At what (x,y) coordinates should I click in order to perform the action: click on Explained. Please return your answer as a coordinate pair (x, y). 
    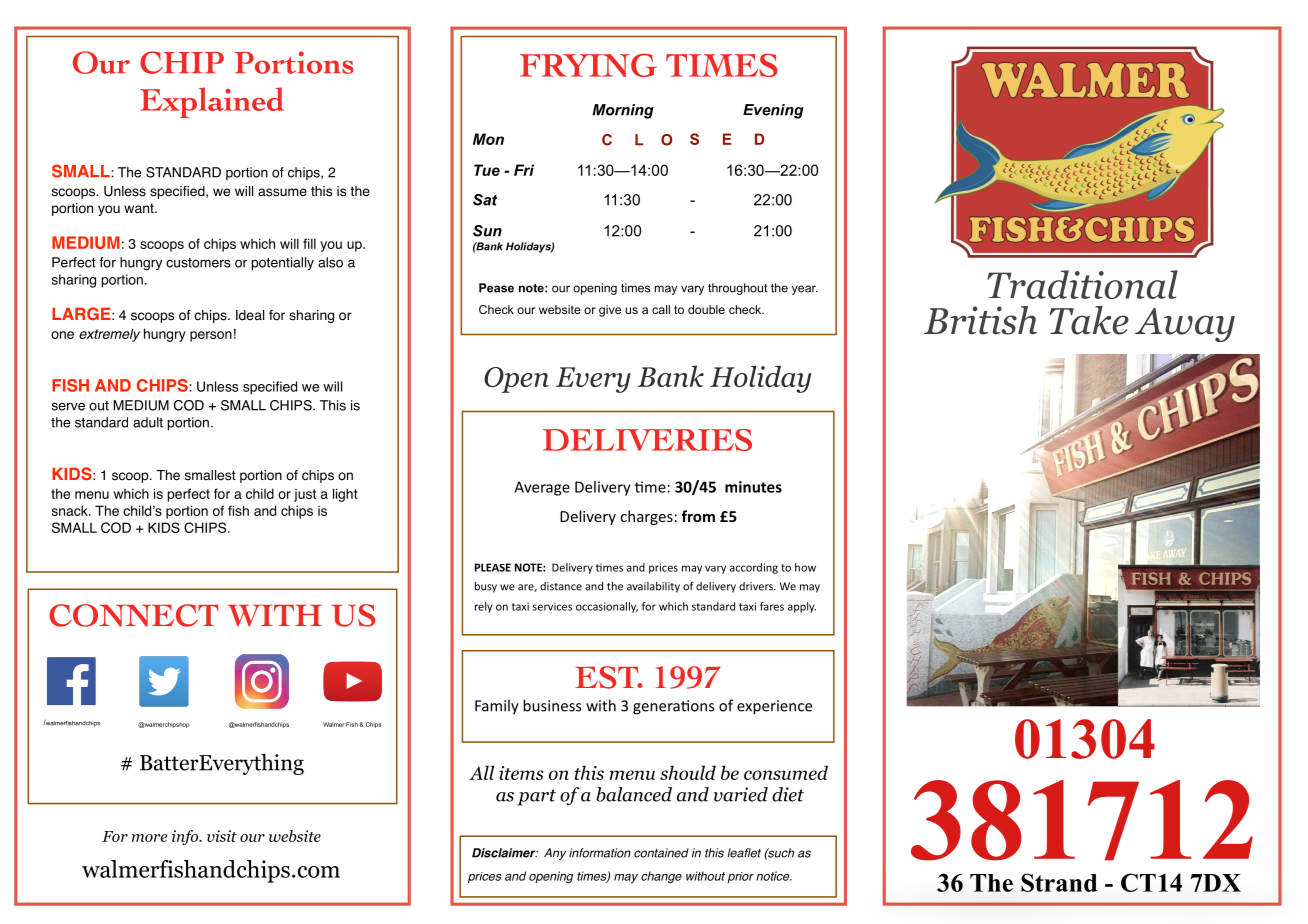
    Looking at the image, I should click on (212, 102).
